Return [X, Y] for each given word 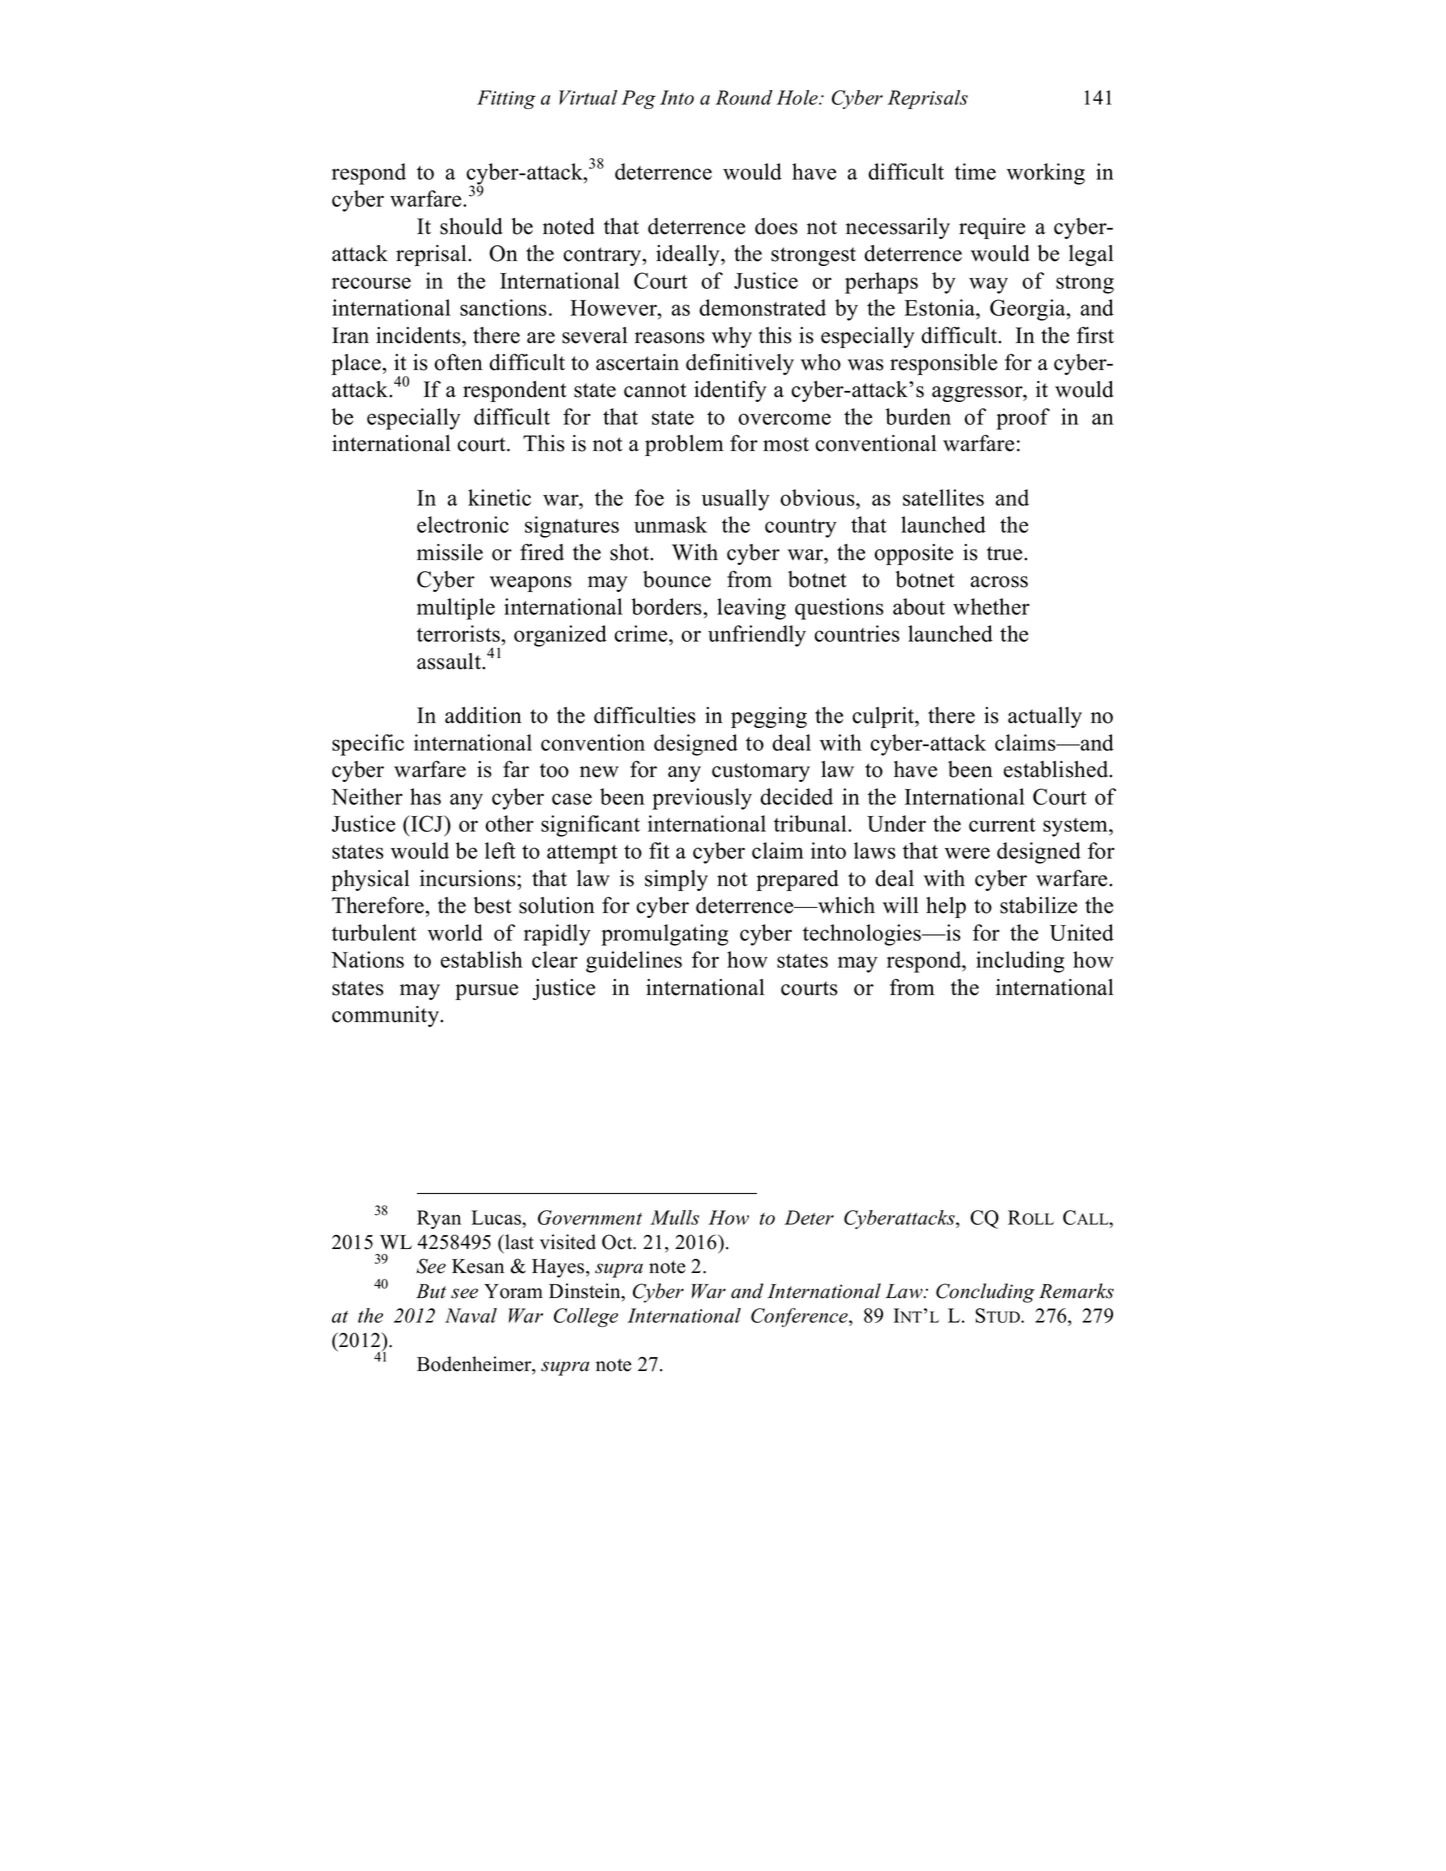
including [1020, 962]
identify [730, 391]
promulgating [664, 935]
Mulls [674, 1217]
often [458, 362]
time [975, 171]
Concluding [985, 1293]
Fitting [506, 99]
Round [744, 97]
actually [1045, 717]
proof [1023, 419]
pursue [486, 992]
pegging [769, 717]
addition [483, 715]
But [431, 1291]
